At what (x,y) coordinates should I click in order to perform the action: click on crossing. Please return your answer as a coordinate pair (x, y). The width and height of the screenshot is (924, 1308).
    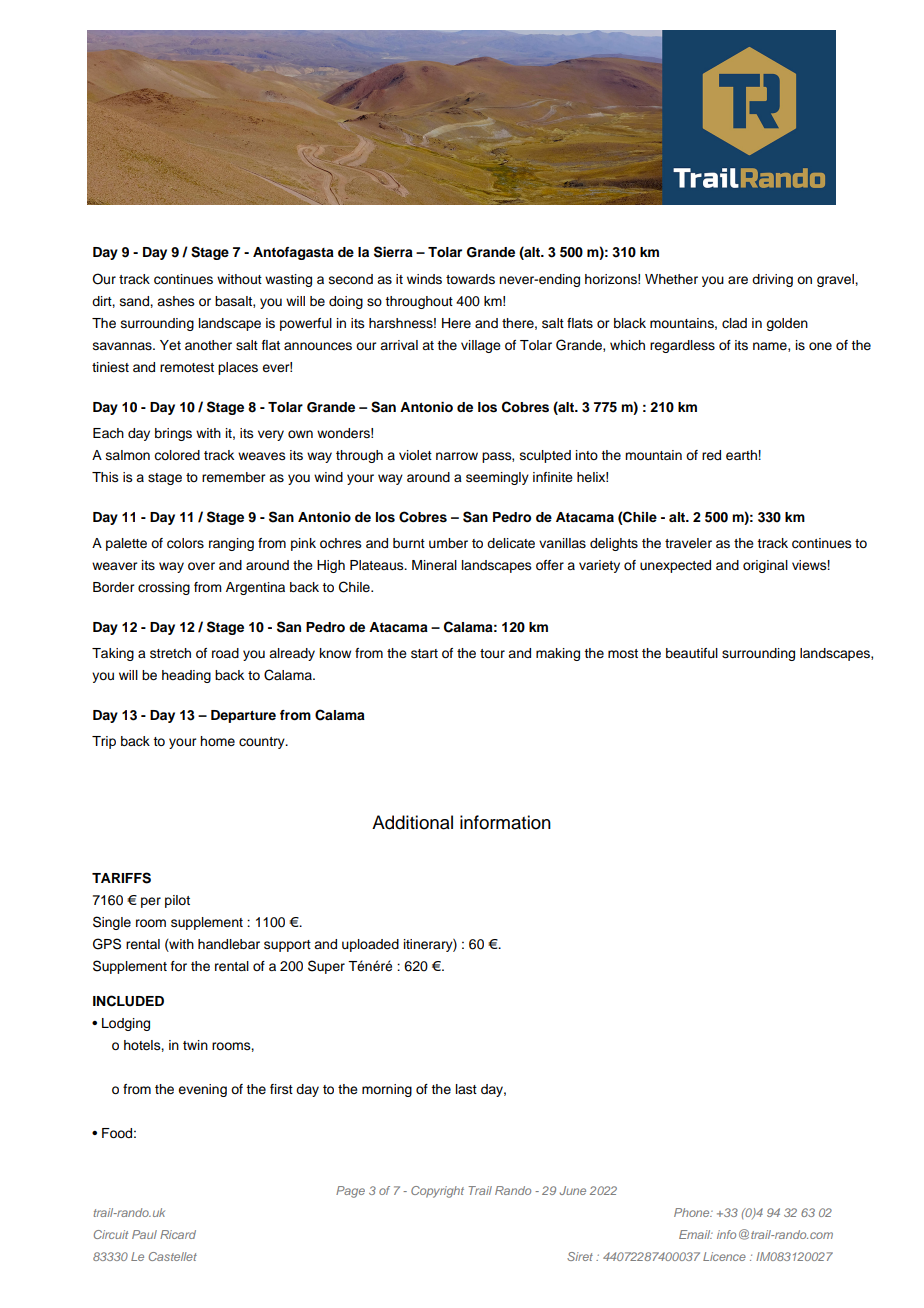
    Looking at the image, I should click on (164, 588).
